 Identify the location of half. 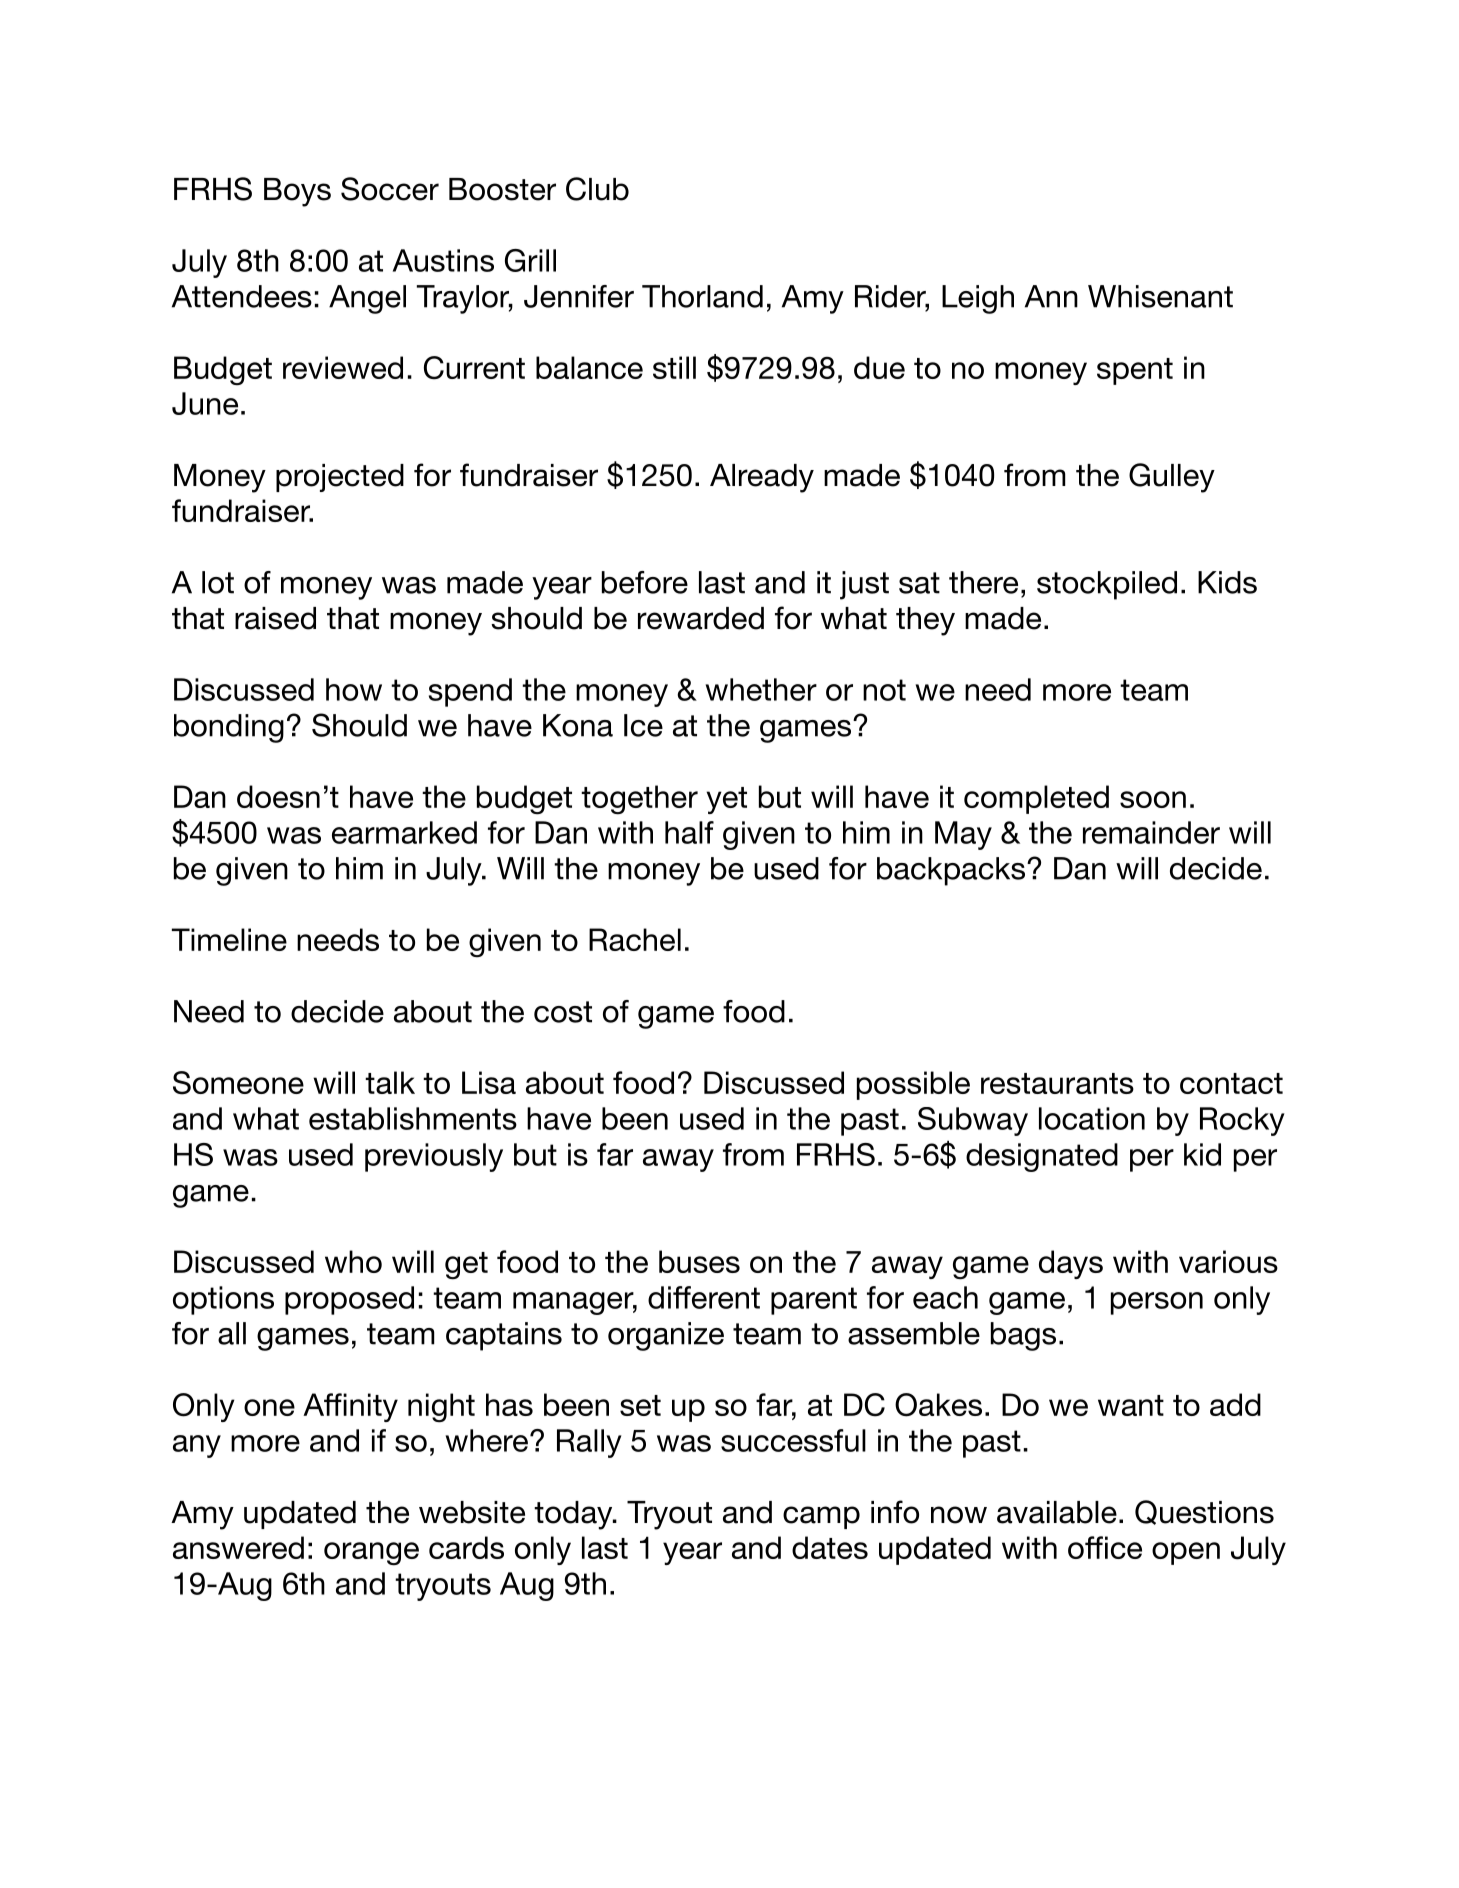
(689, 832).
